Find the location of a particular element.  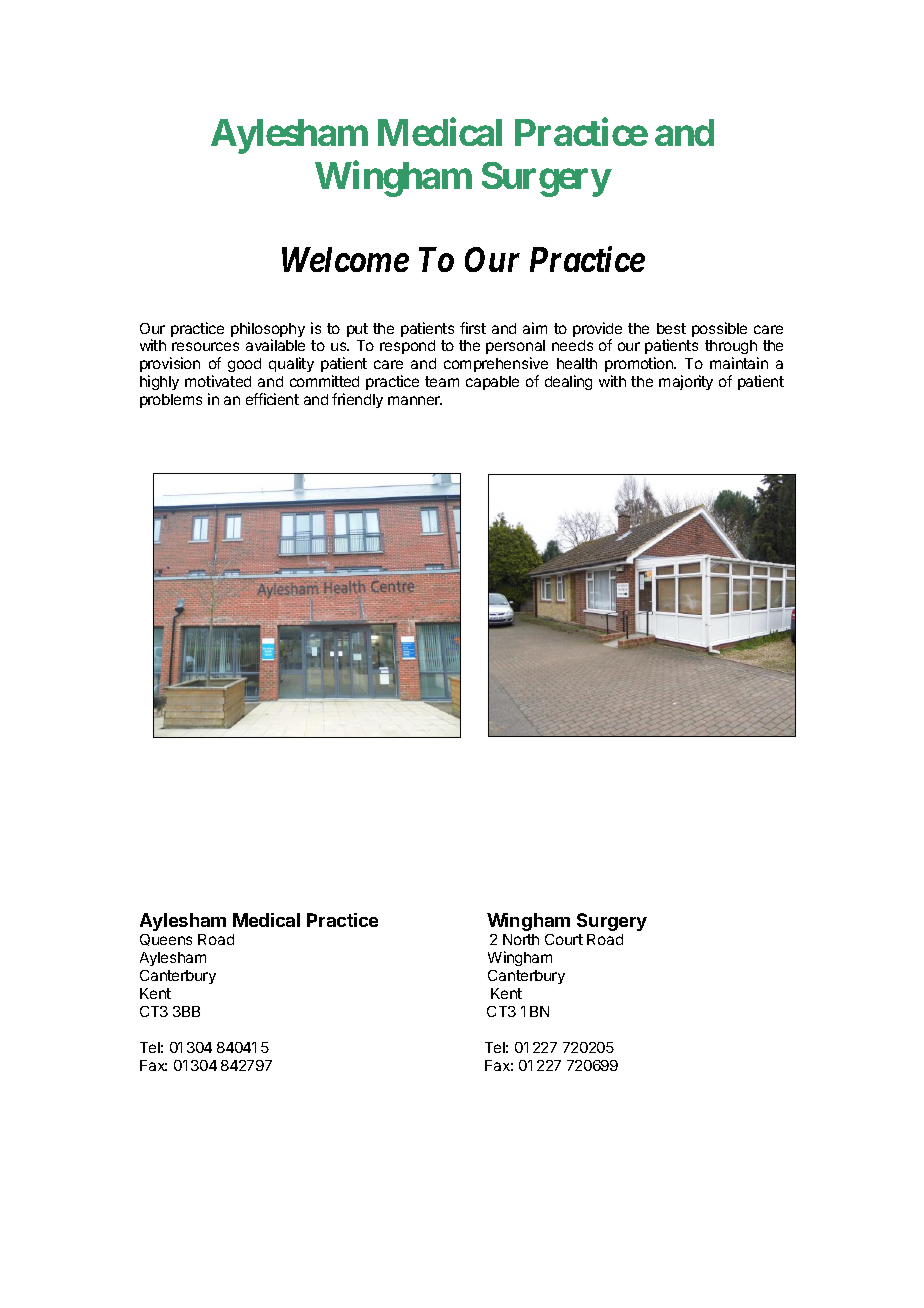

promotion is located at coordinates (640, 366).
